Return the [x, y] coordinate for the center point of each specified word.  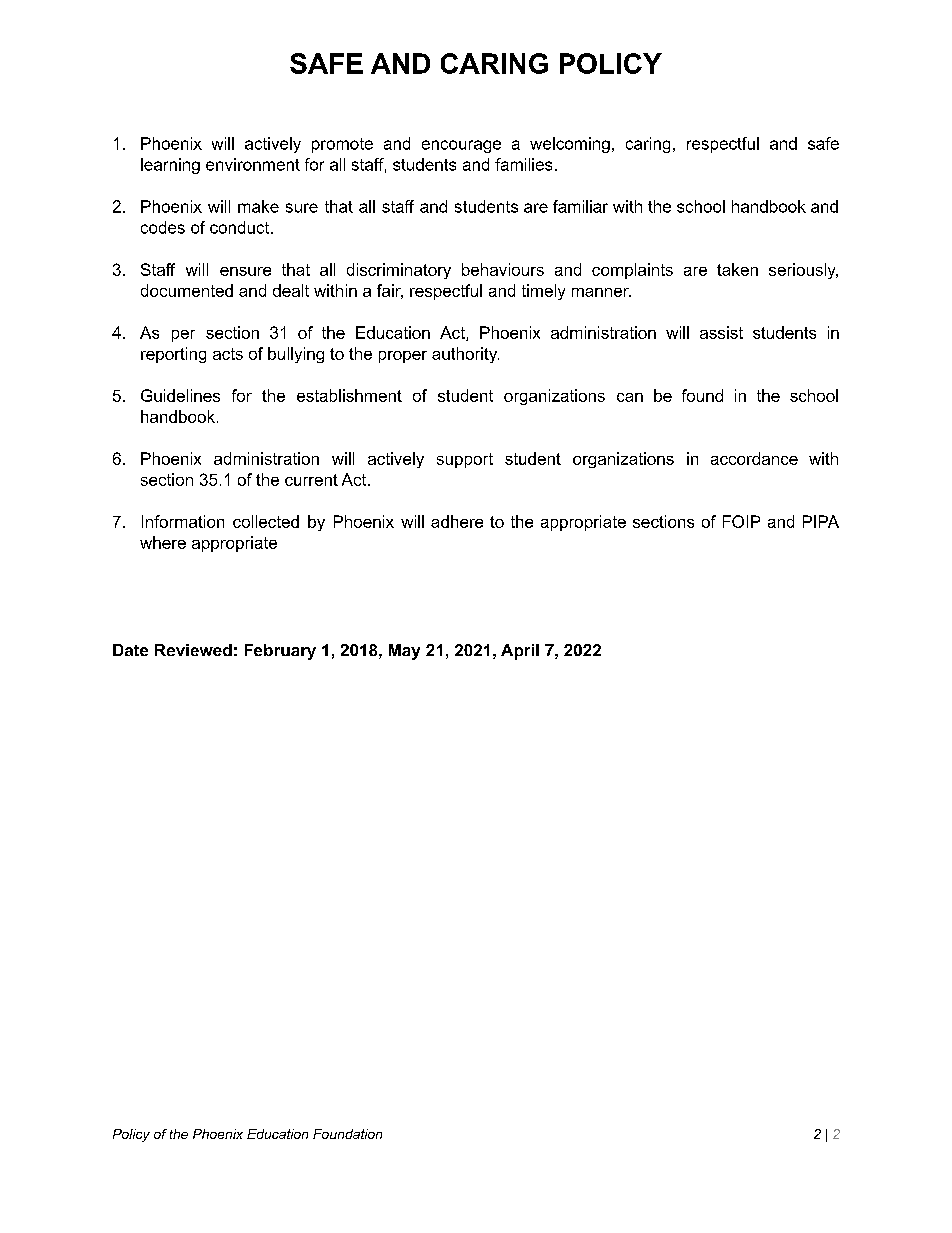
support [465, 460]
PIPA [821, 521]
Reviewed [193, 650]
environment [253, 164]
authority [465, 355]
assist [721, 332]
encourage [461, 146]
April [520, 652]
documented [187, 290]
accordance [754, 458]
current [311, 480]
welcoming [570, 145]
